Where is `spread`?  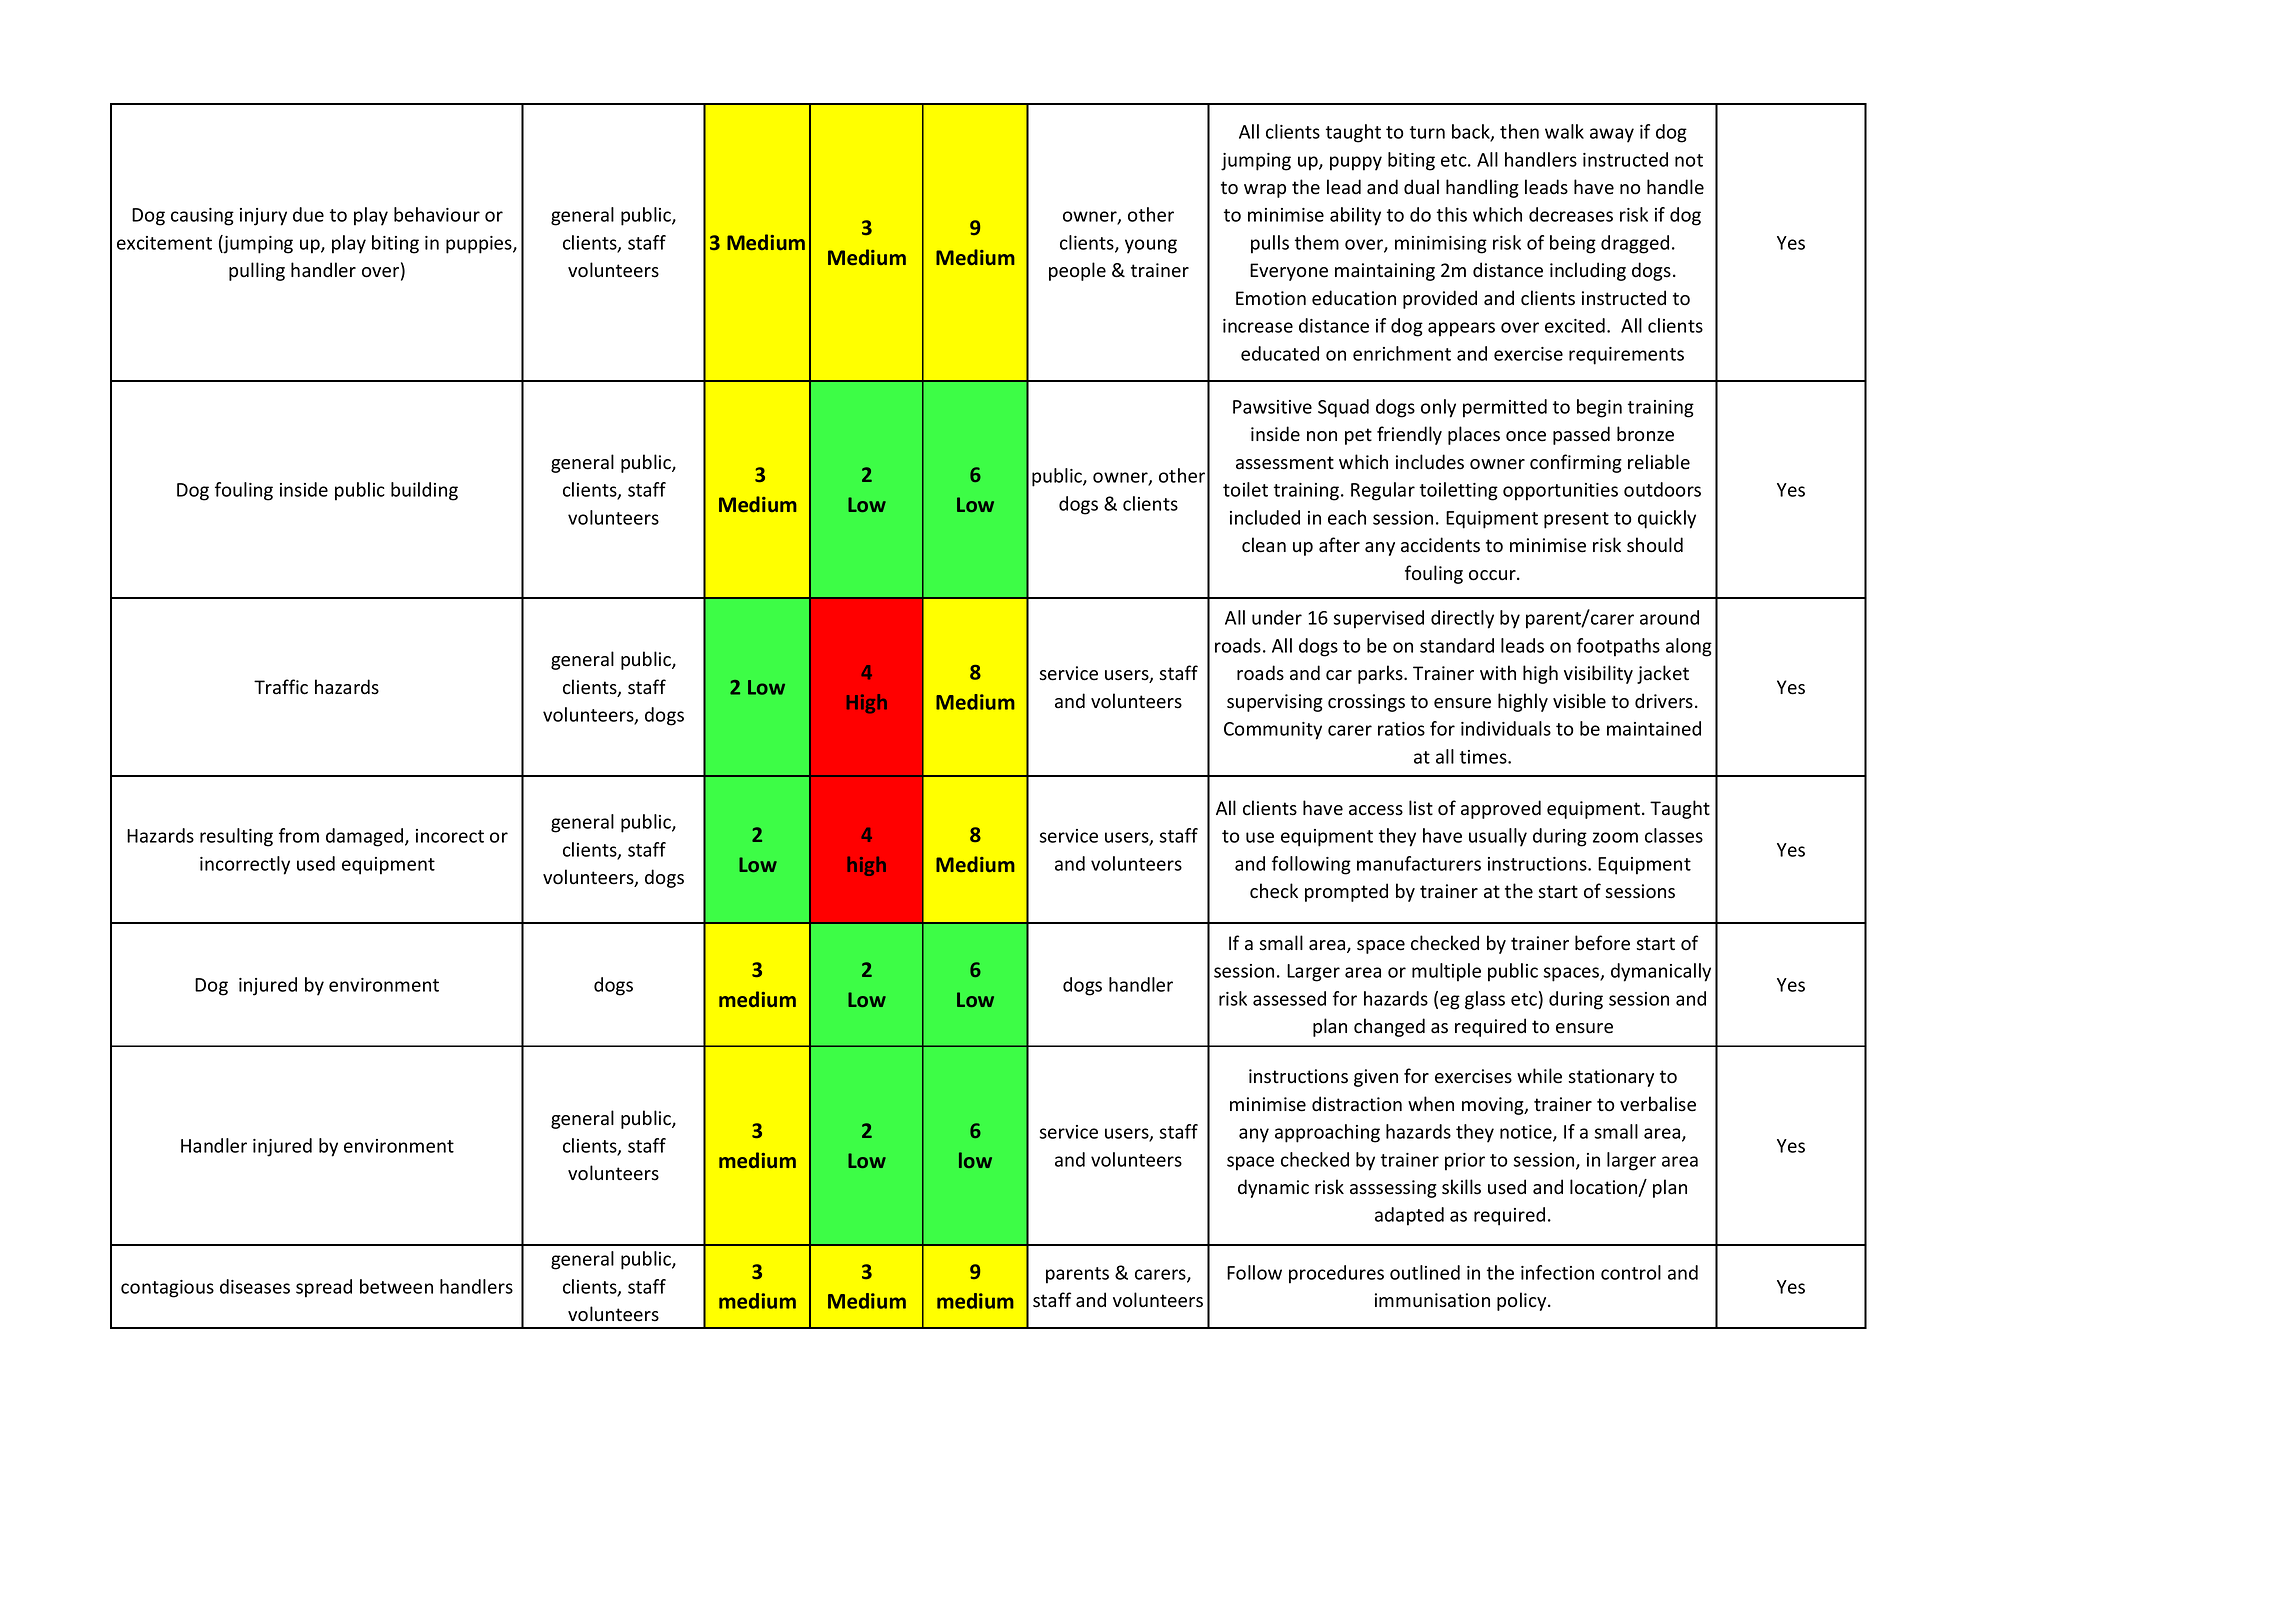 spread is located at coordinates (324, 1288).
